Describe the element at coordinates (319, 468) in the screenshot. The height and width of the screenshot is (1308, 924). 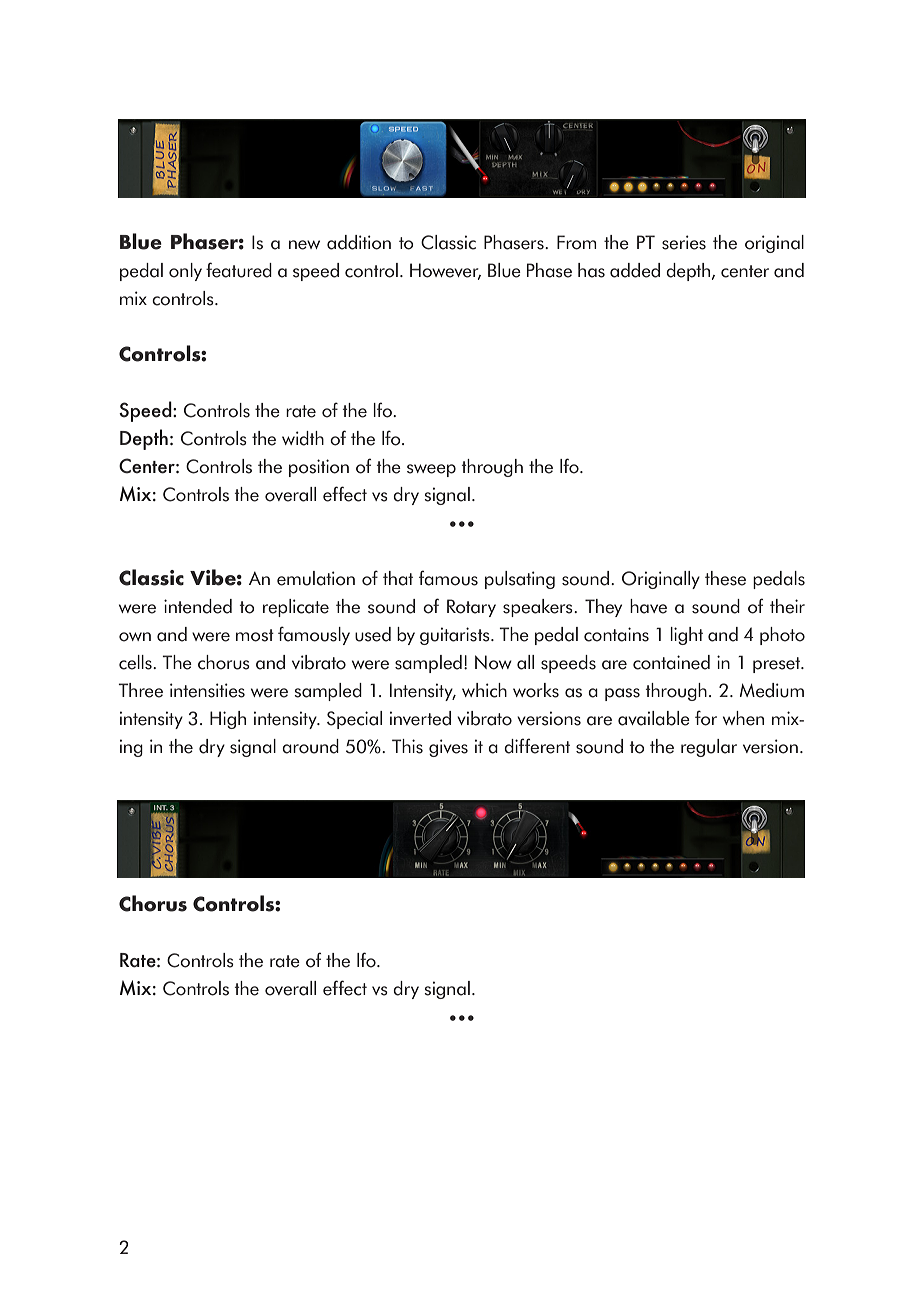
I see `position` at that location.
